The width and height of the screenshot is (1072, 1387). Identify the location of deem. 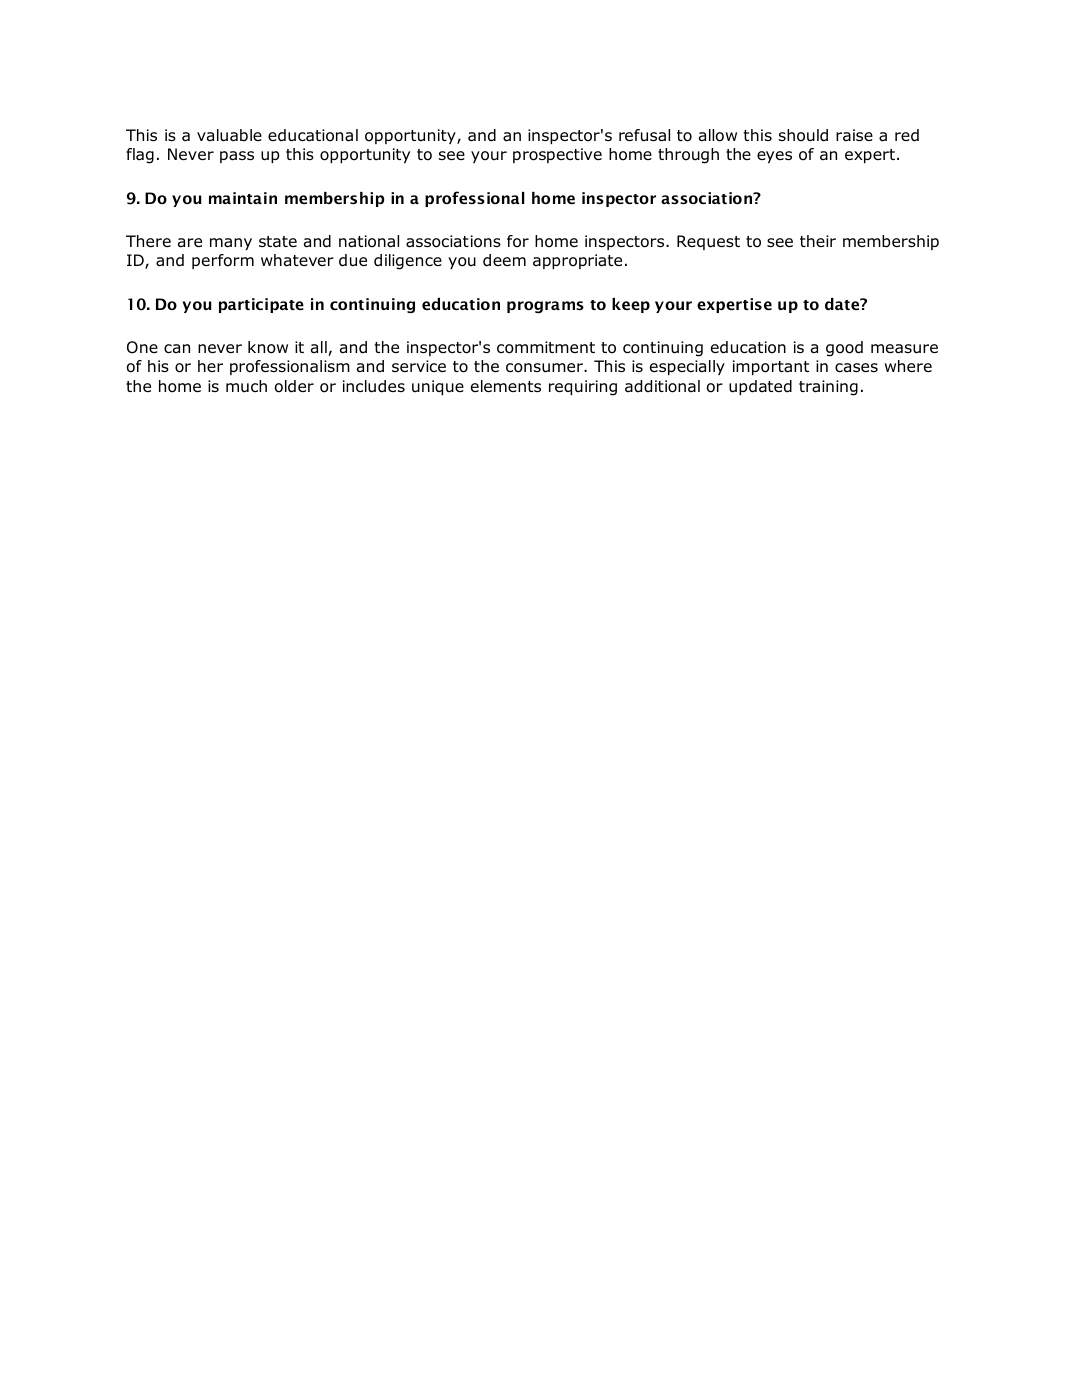
(504, 260).
